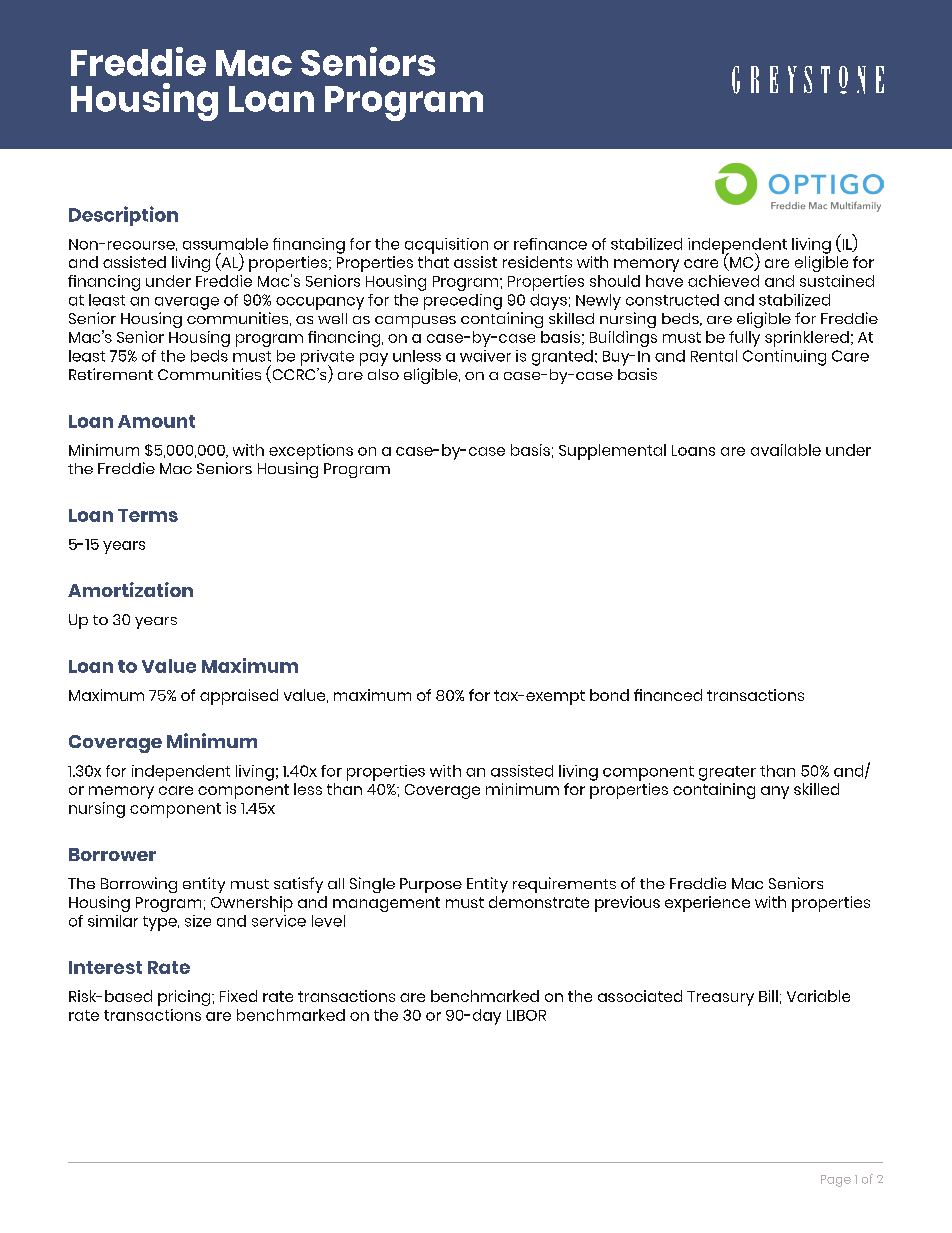 Image resolution: width=952 pixels, height=1233 pixels. I want to click on Terms, so click(148, 515).
